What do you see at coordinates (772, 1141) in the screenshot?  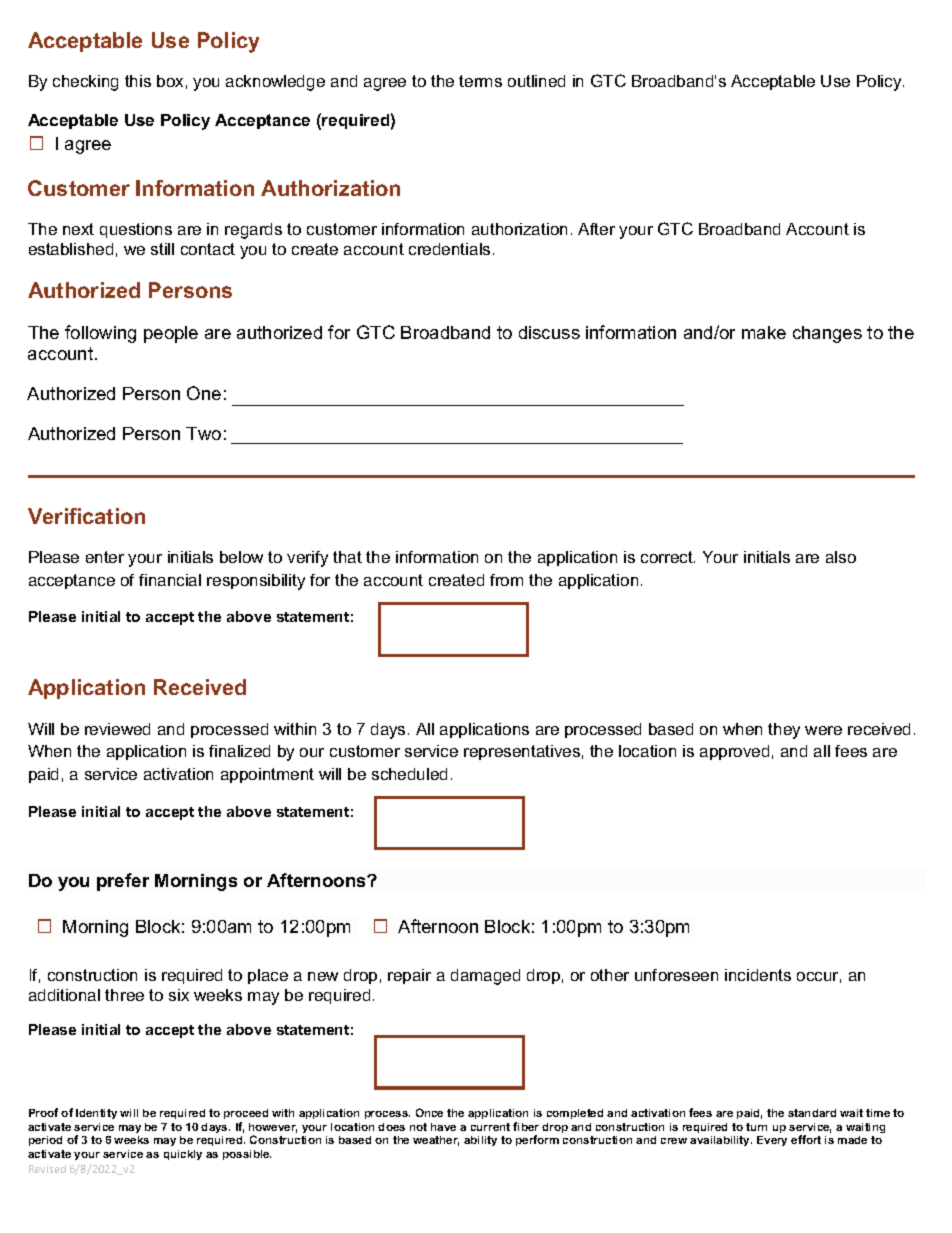 I see `Every` at bounding box center [772, 1141].
